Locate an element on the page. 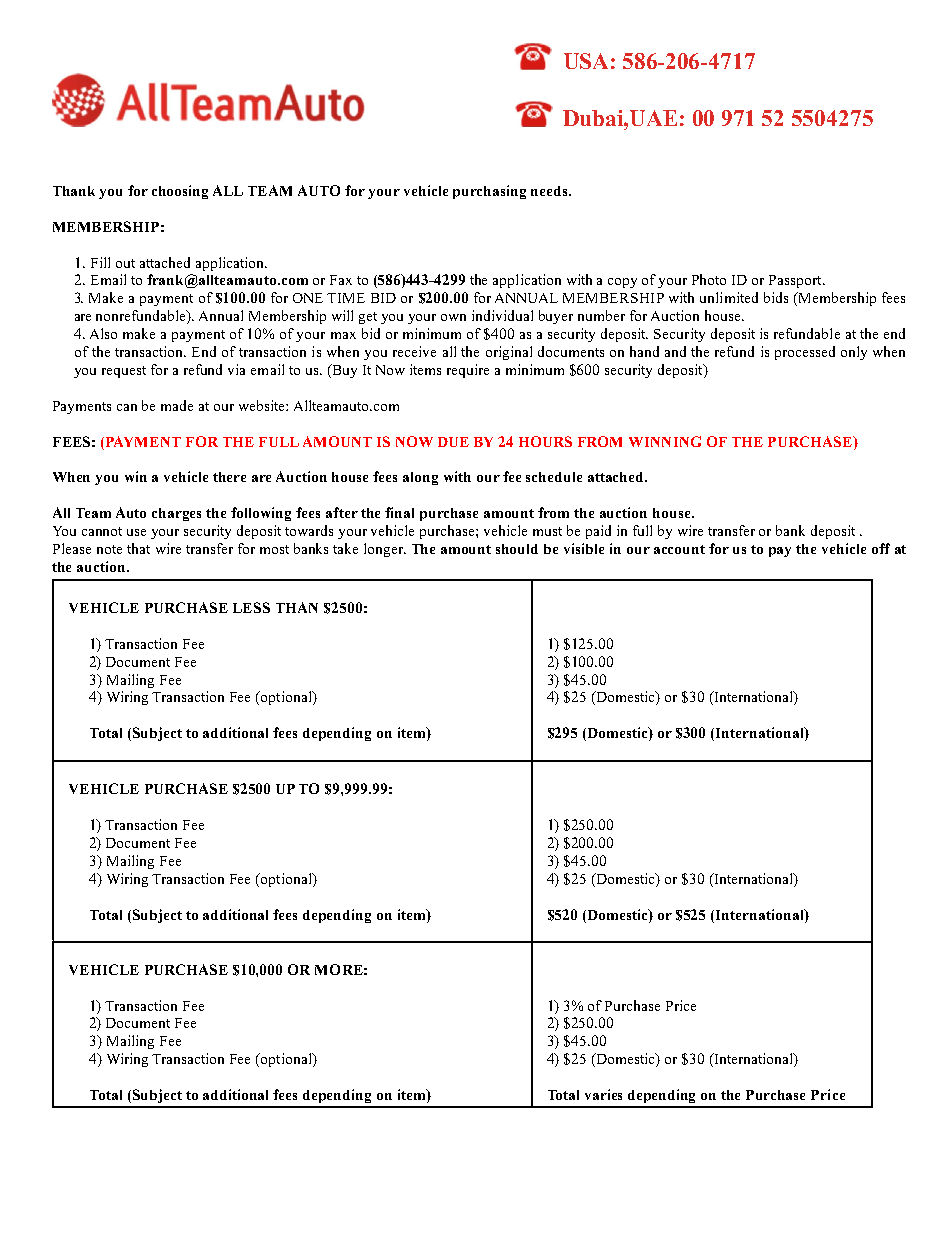 This page has height=1233, width=952. LESS is located at coordinates (251, 607).
